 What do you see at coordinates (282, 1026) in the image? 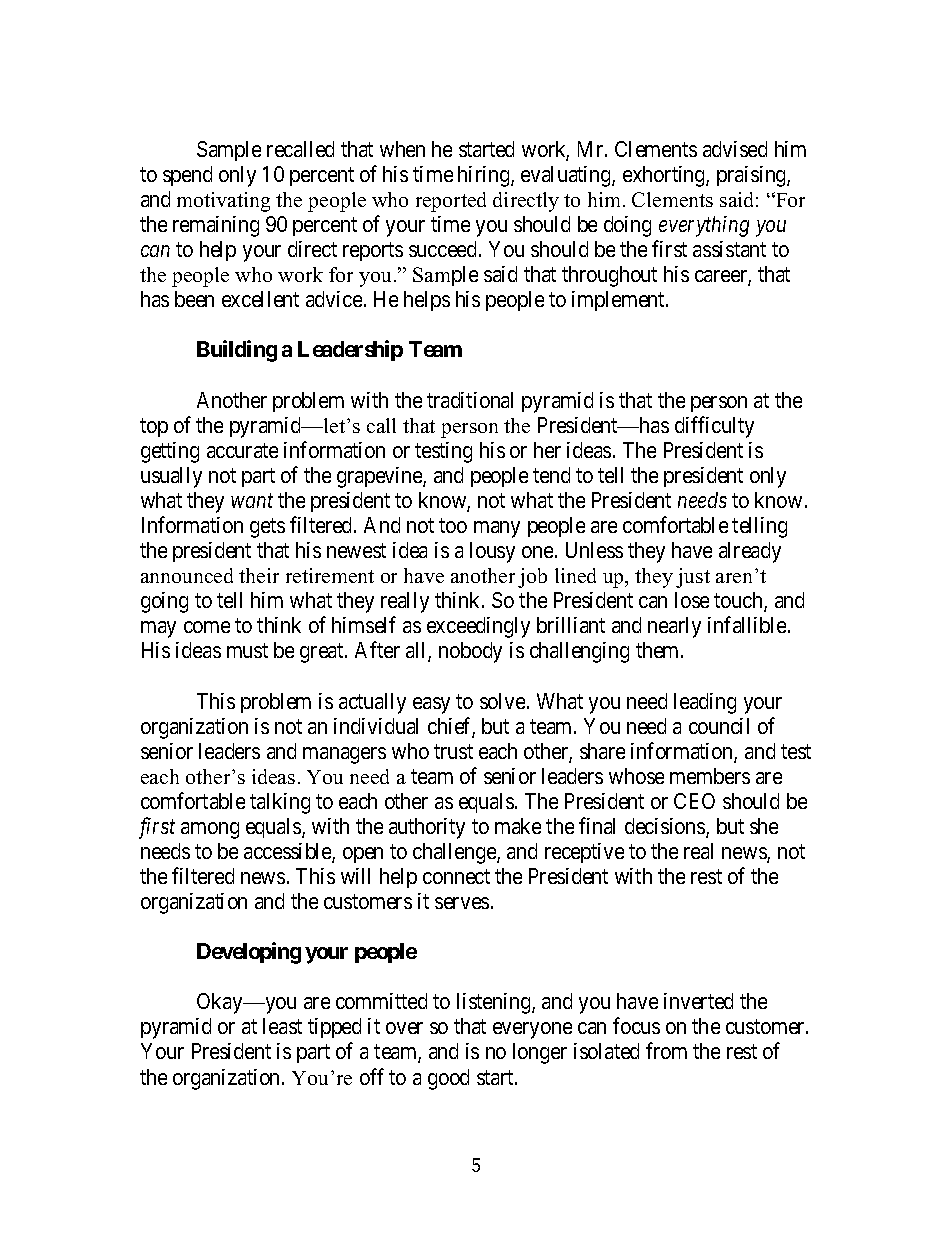
I see `least` at bounding box center [282, 1026].
